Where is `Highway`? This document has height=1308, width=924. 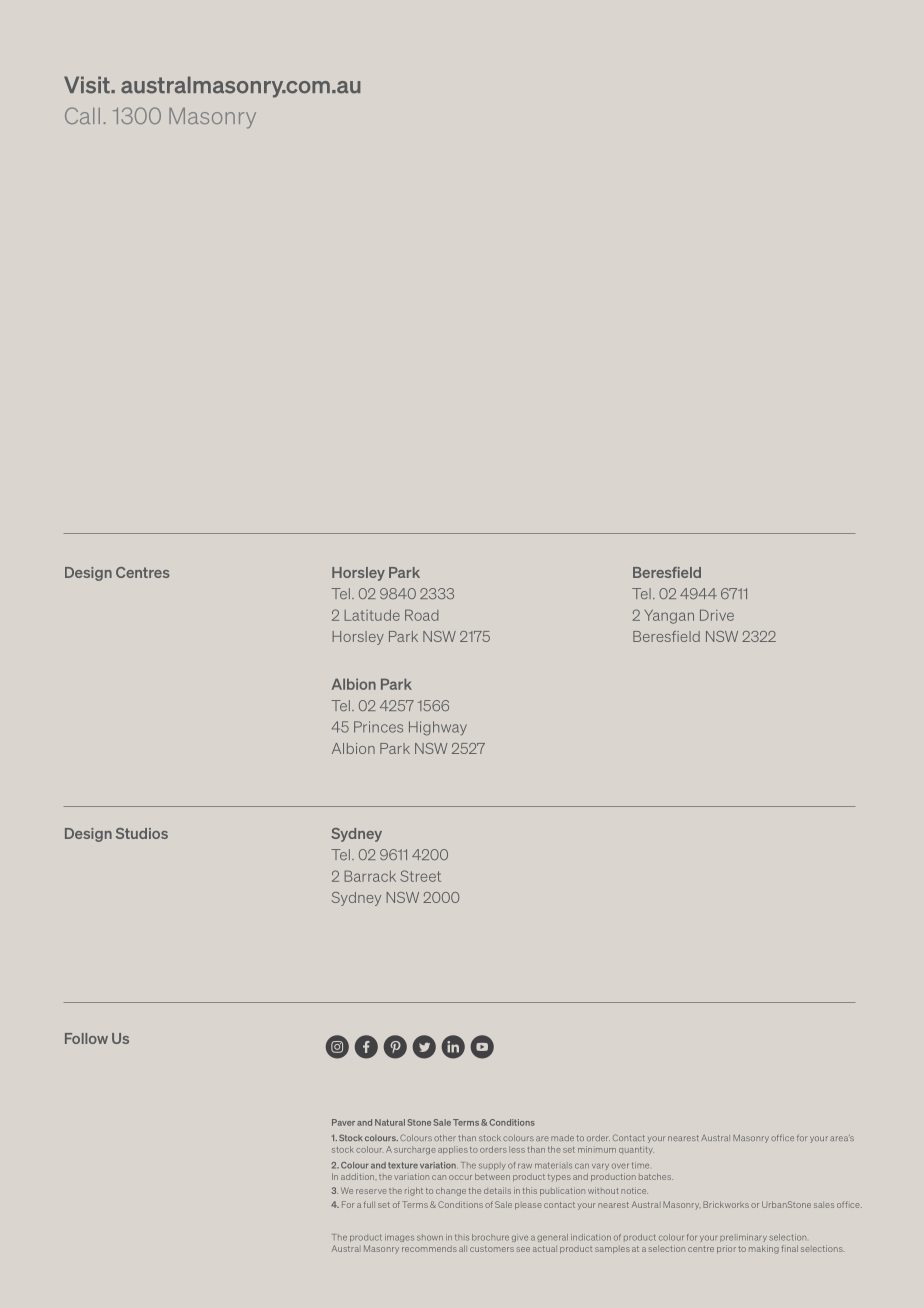
Highway is located at coordinates (438, 728).
